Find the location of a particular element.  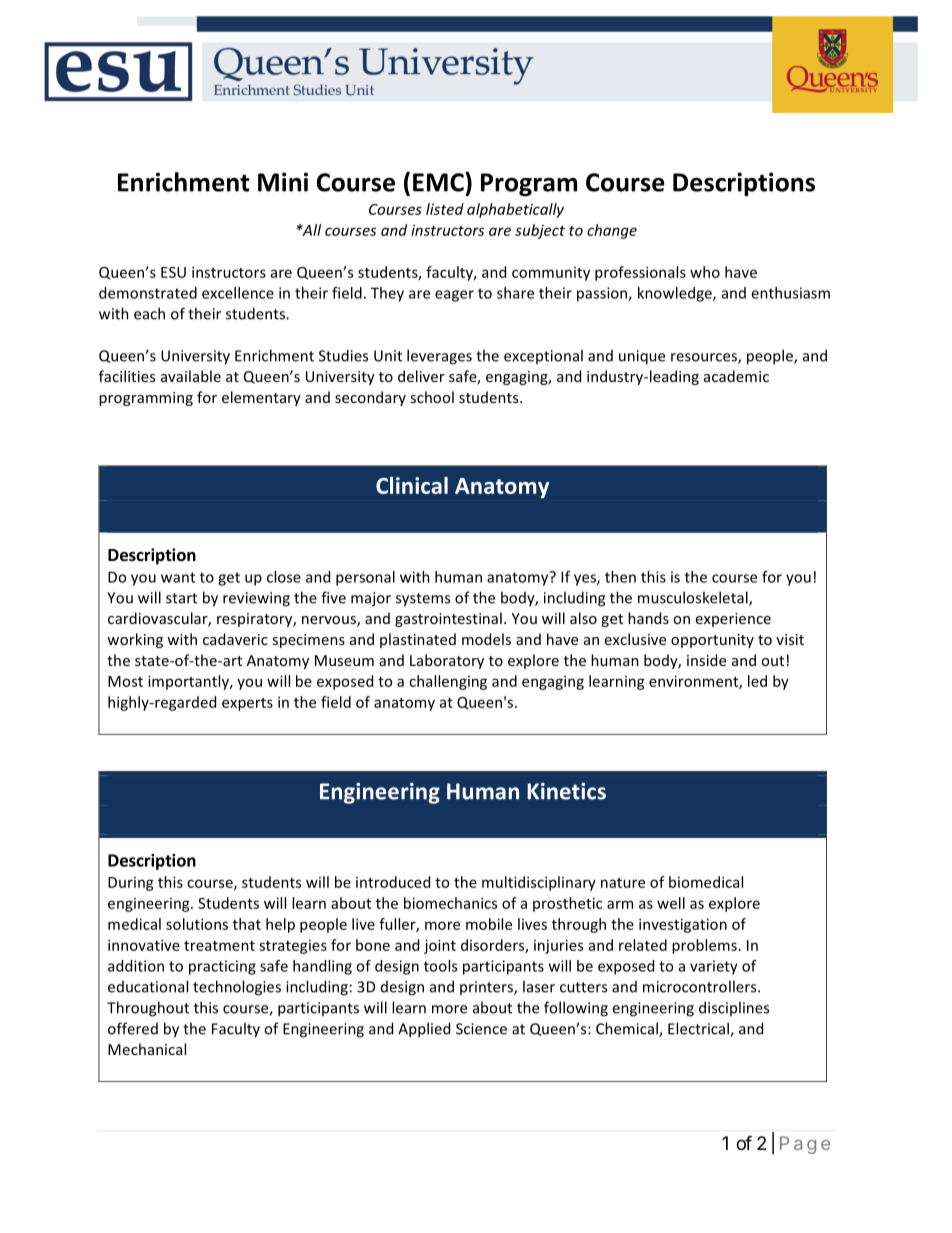

gastrointestinal is located at coordinates (448, 619).
